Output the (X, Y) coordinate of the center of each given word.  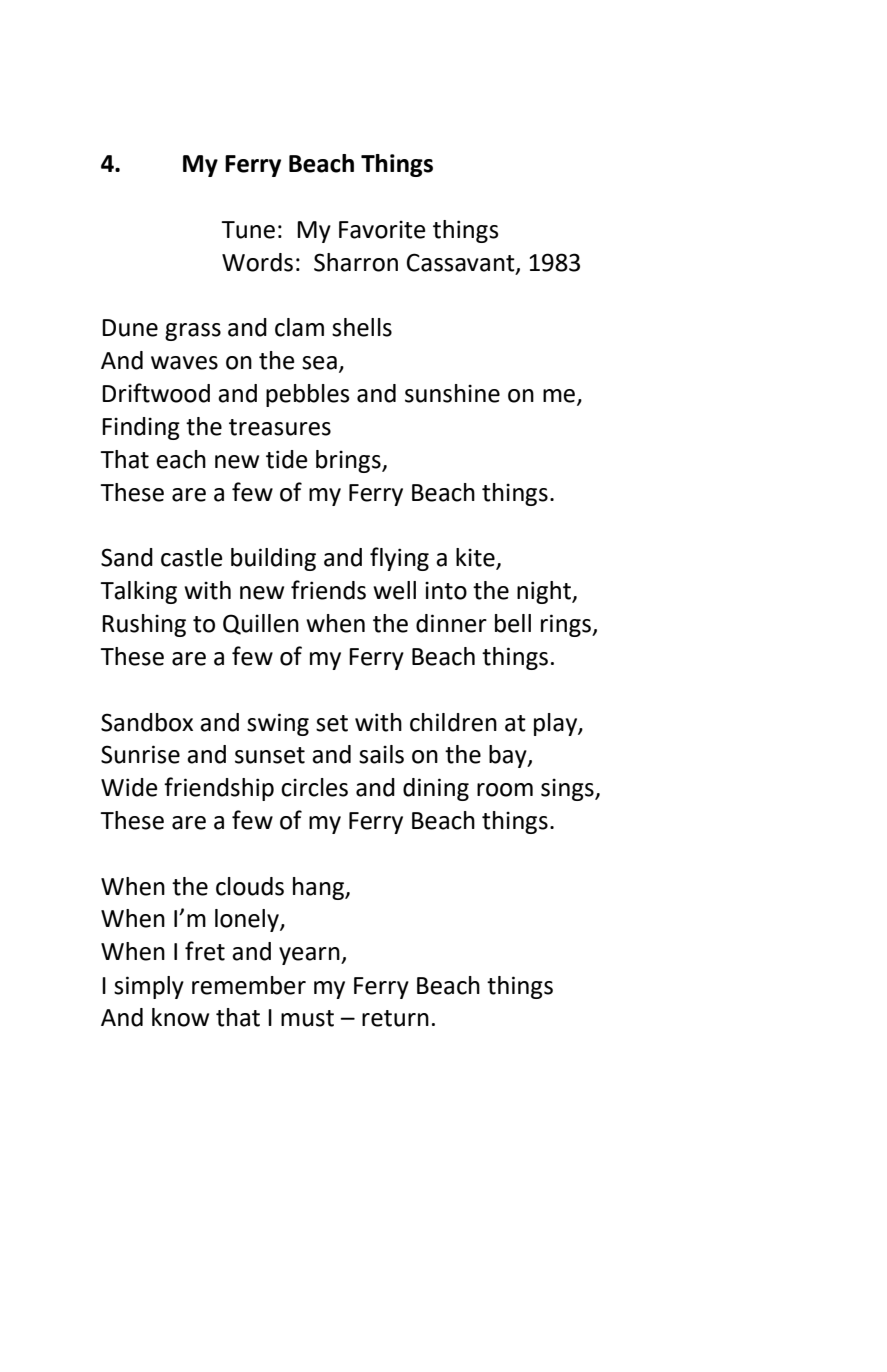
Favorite (382, 229)
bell (513, 623)
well (394, 590)
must (307, 1018)
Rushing (144, 625)
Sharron (356, 262)
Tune (248, 230)
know (180, 1017)
